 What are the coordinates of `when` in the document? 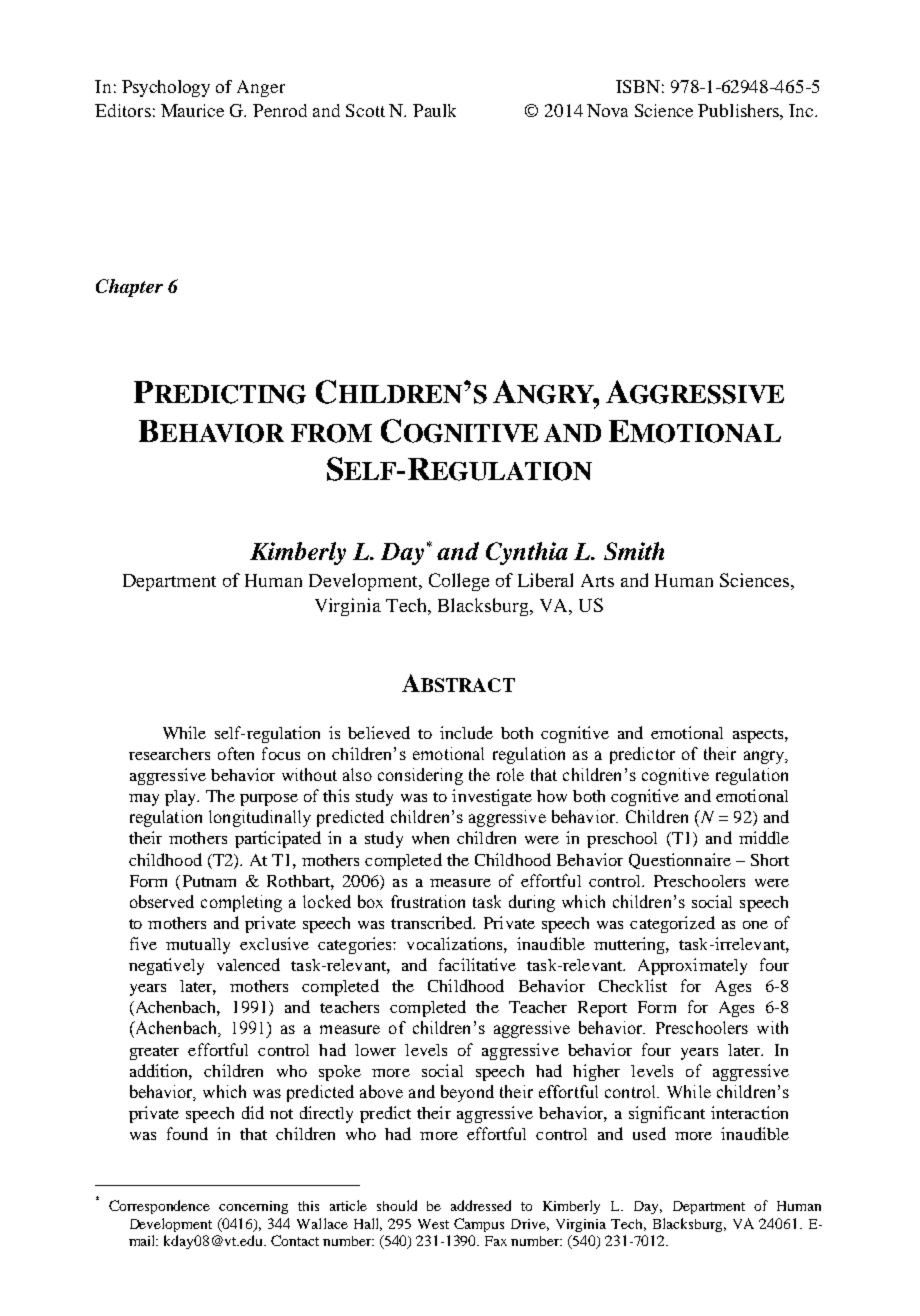 It's located at (430, 838).
